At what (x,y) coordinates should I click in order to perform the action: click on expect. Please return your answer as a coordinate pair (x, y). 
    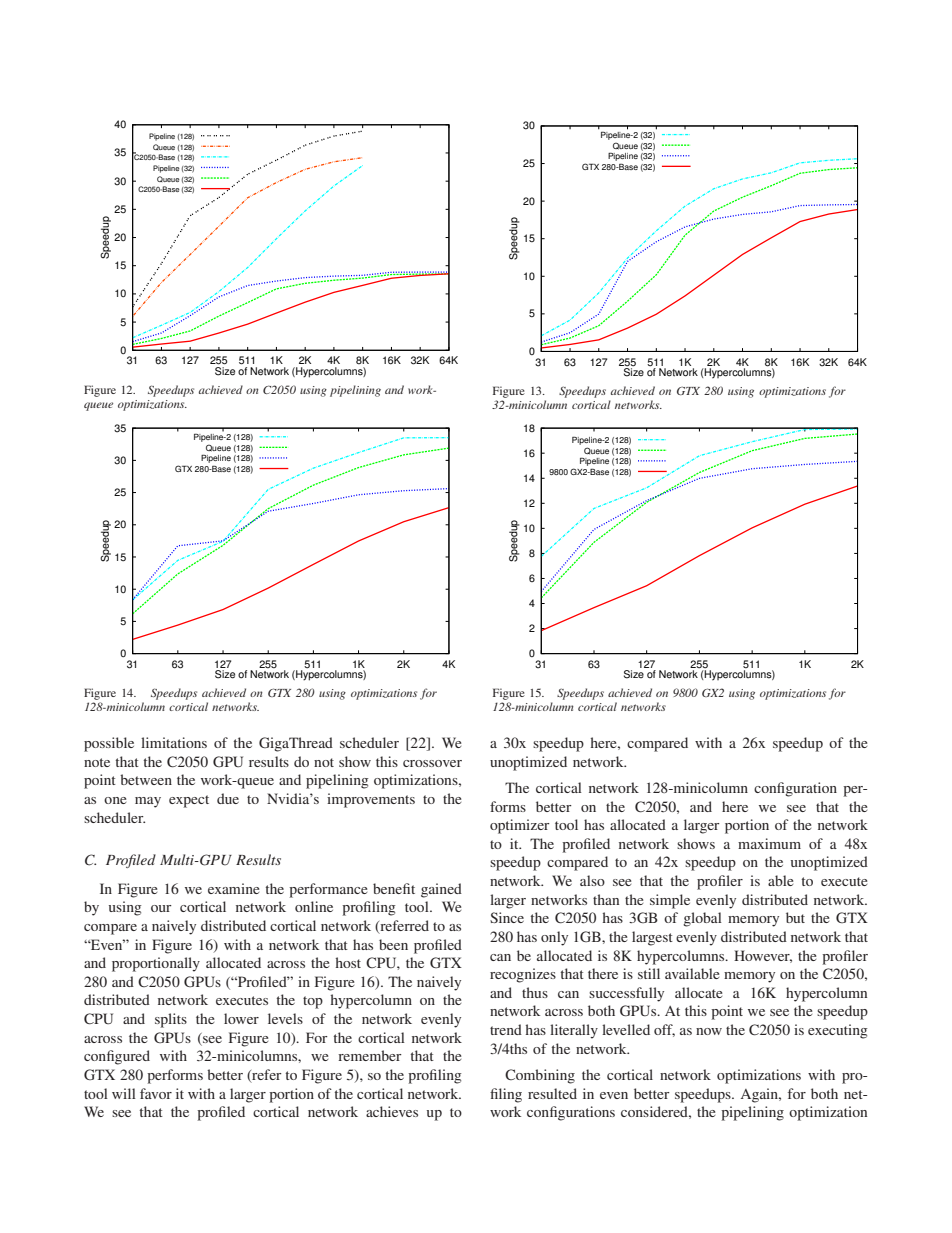
    Looking at the image, I should click on (189, 801).
